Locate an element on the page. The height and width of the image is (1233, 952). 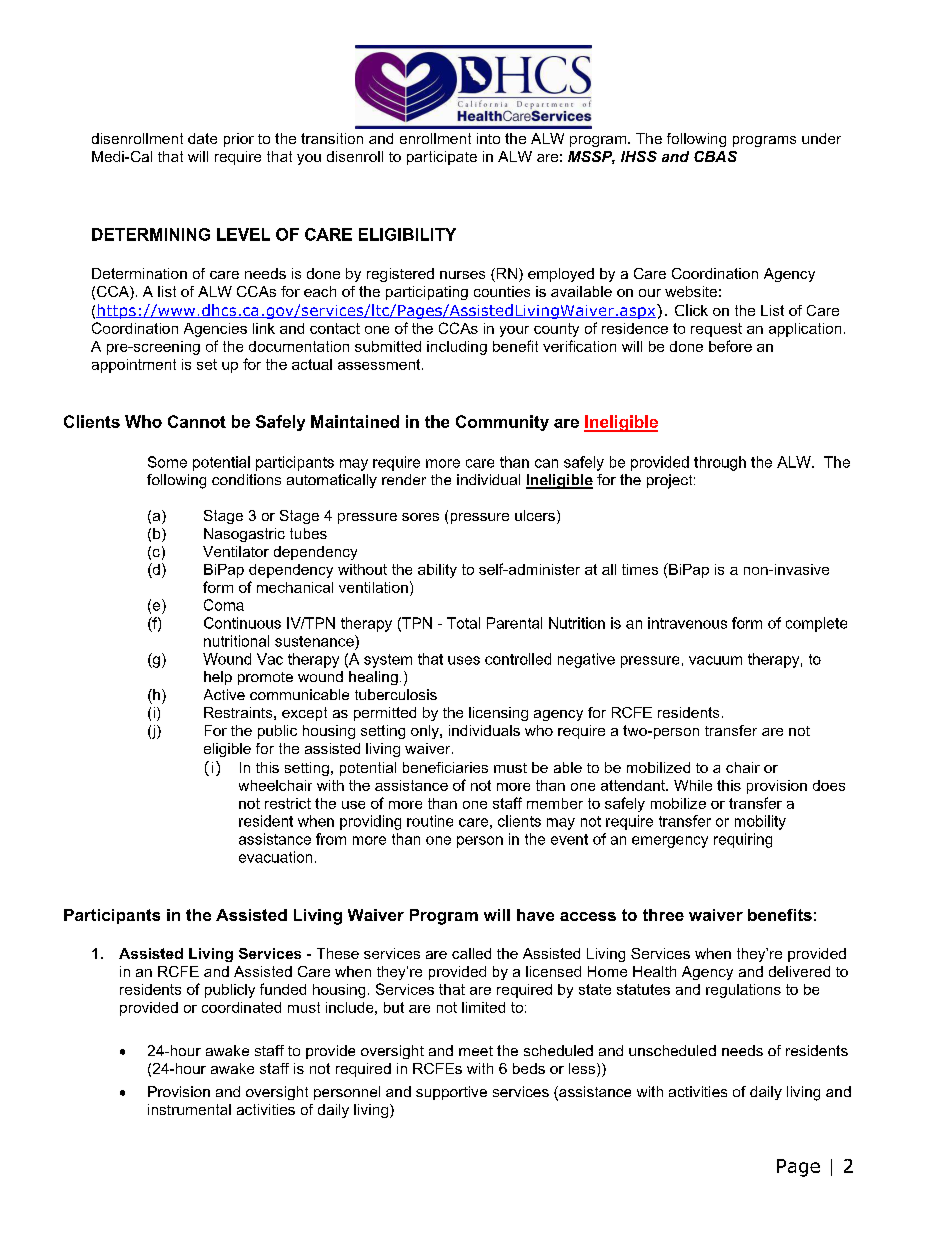
Community is located at coordinates (502, 423).
